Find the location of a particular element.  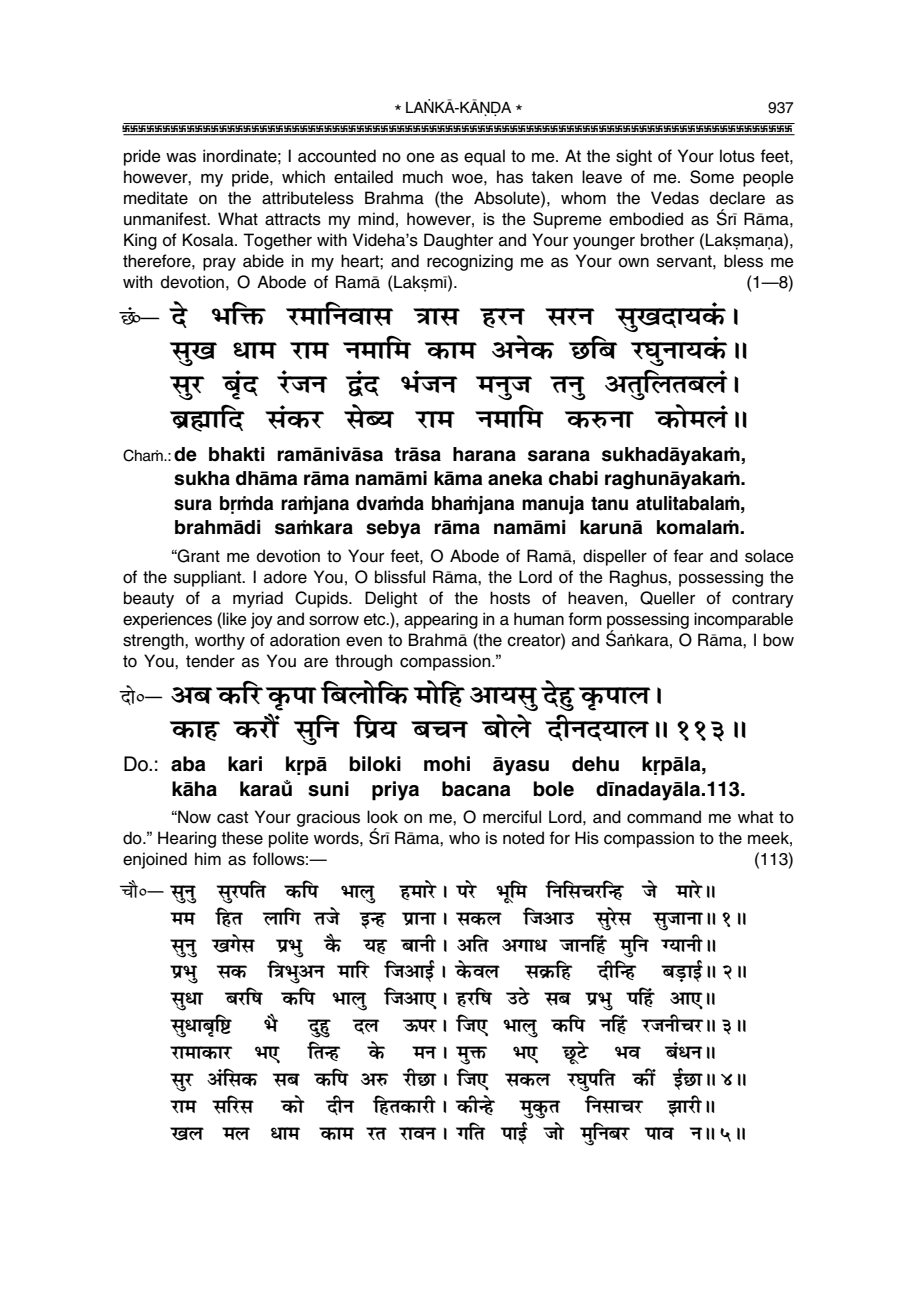

Some is located at coordinates (712, 177).
